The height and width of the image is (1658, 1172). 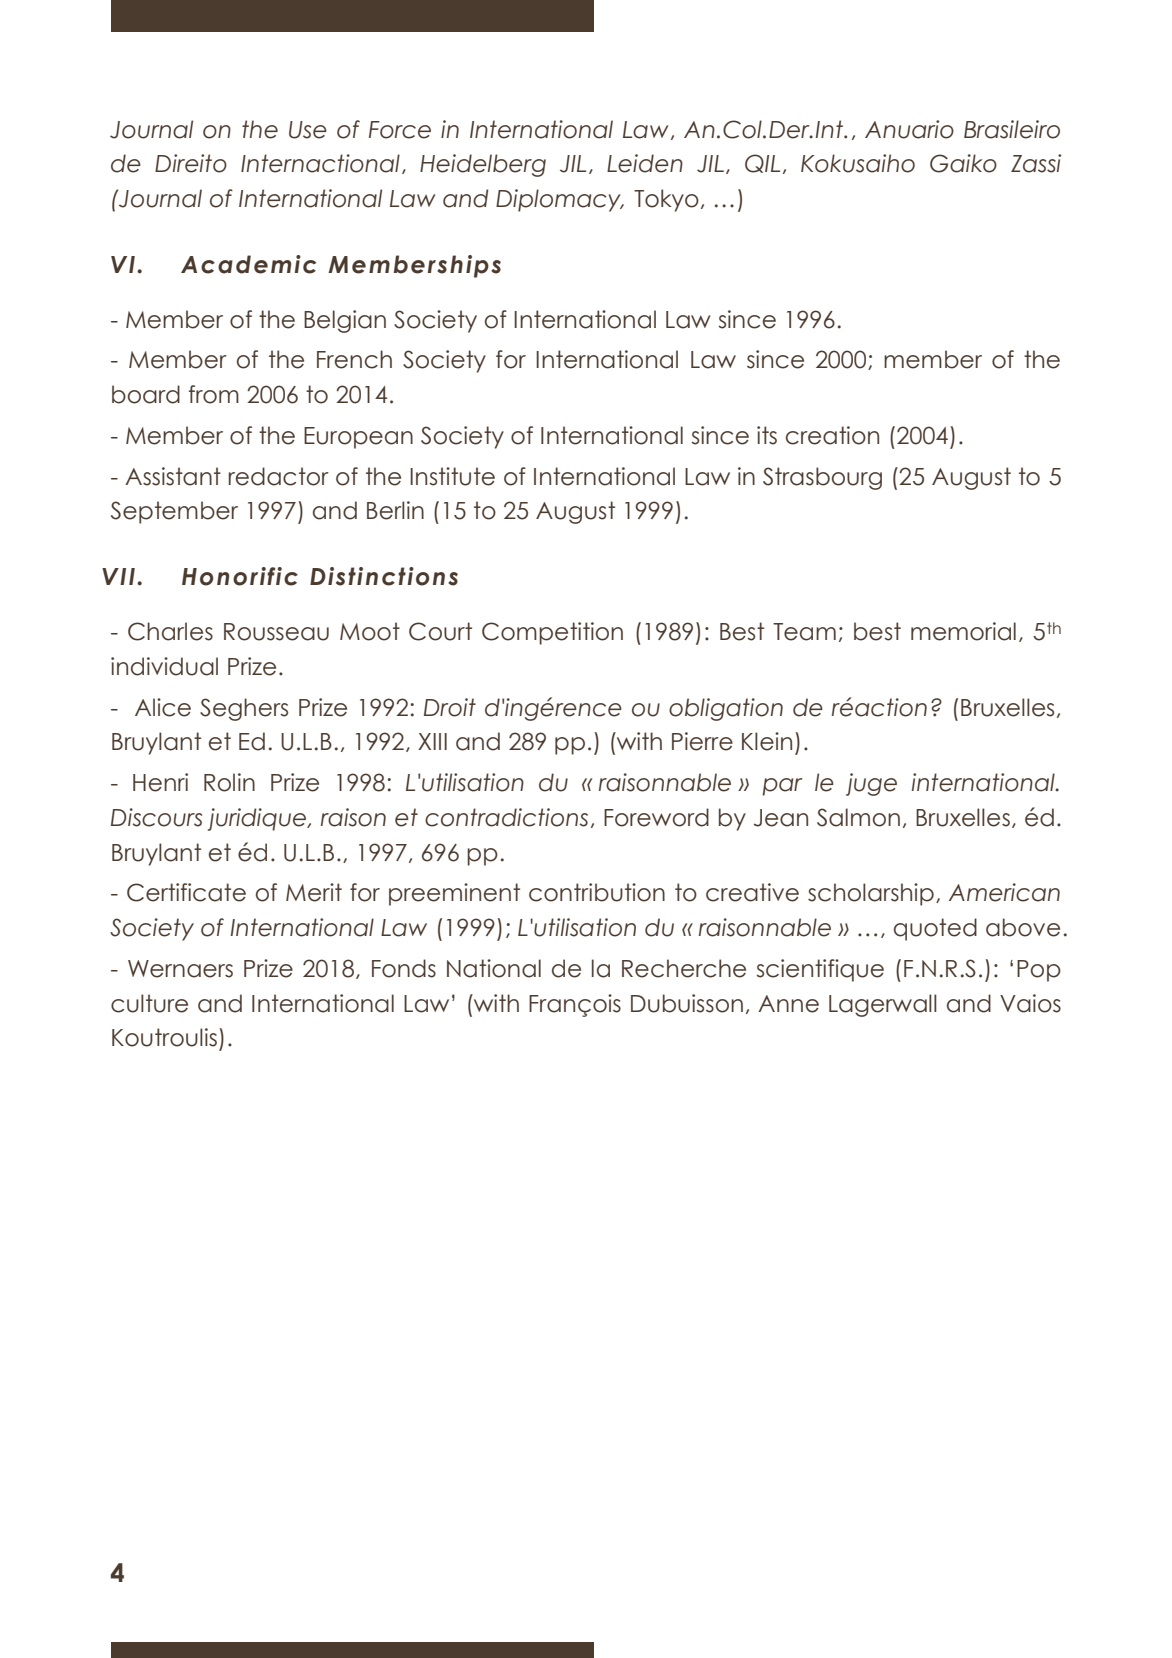 I want to click on Use, so click(x=308, y=130).
